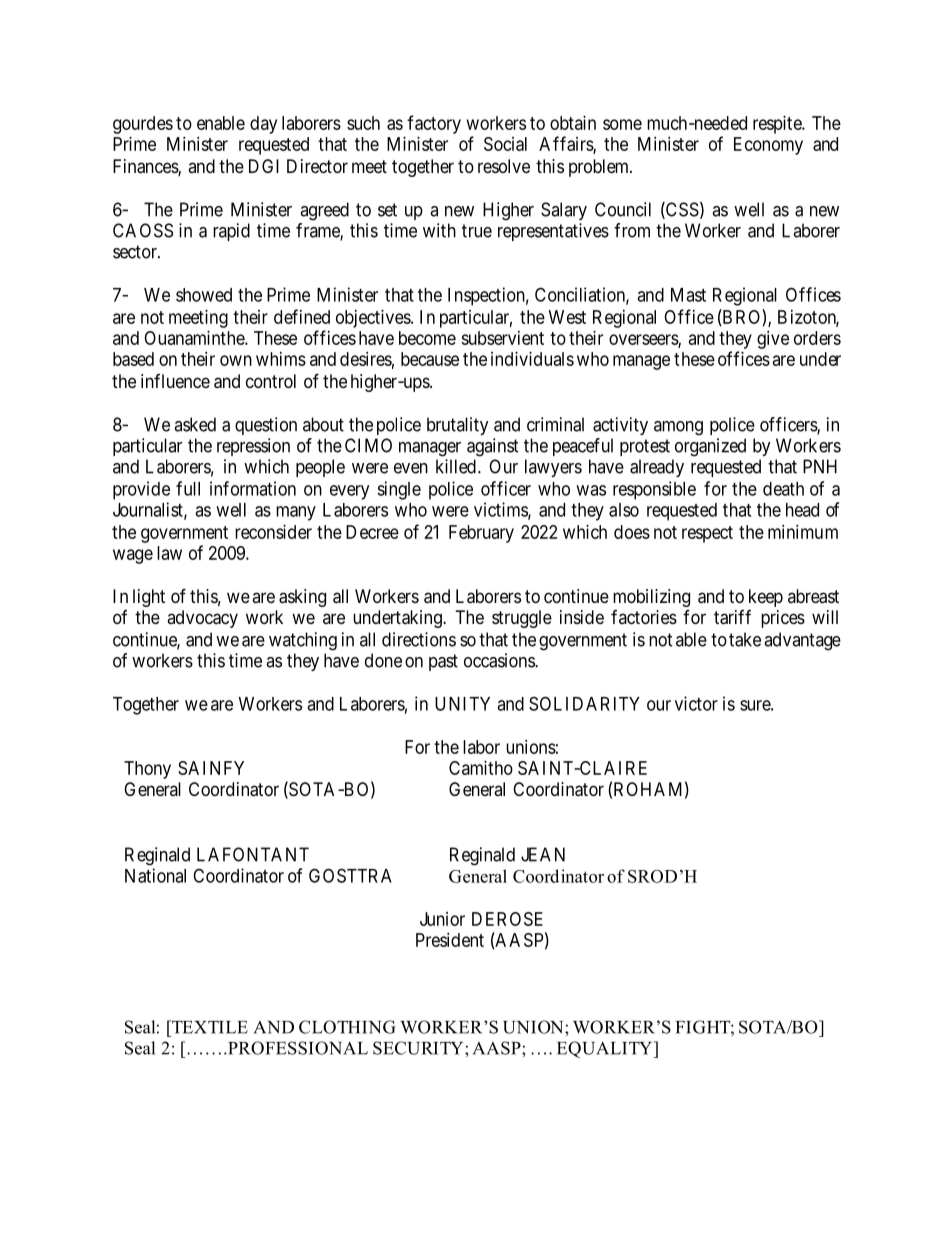  Describe the element at coordinates (505, 144) in the screenshot. I see `Social` at that location.
